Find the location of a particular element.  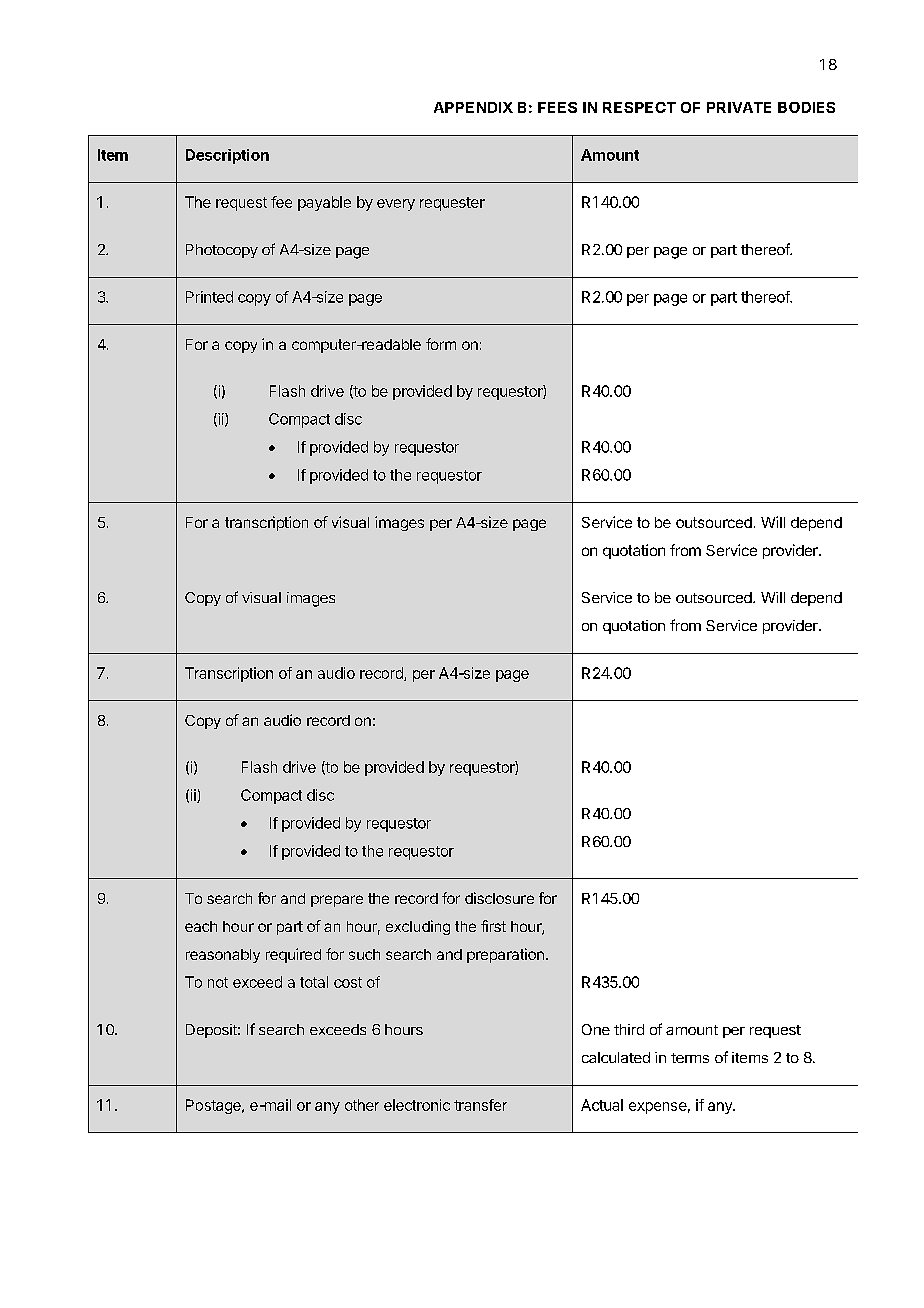

first is located at coordinates (493, 926).
